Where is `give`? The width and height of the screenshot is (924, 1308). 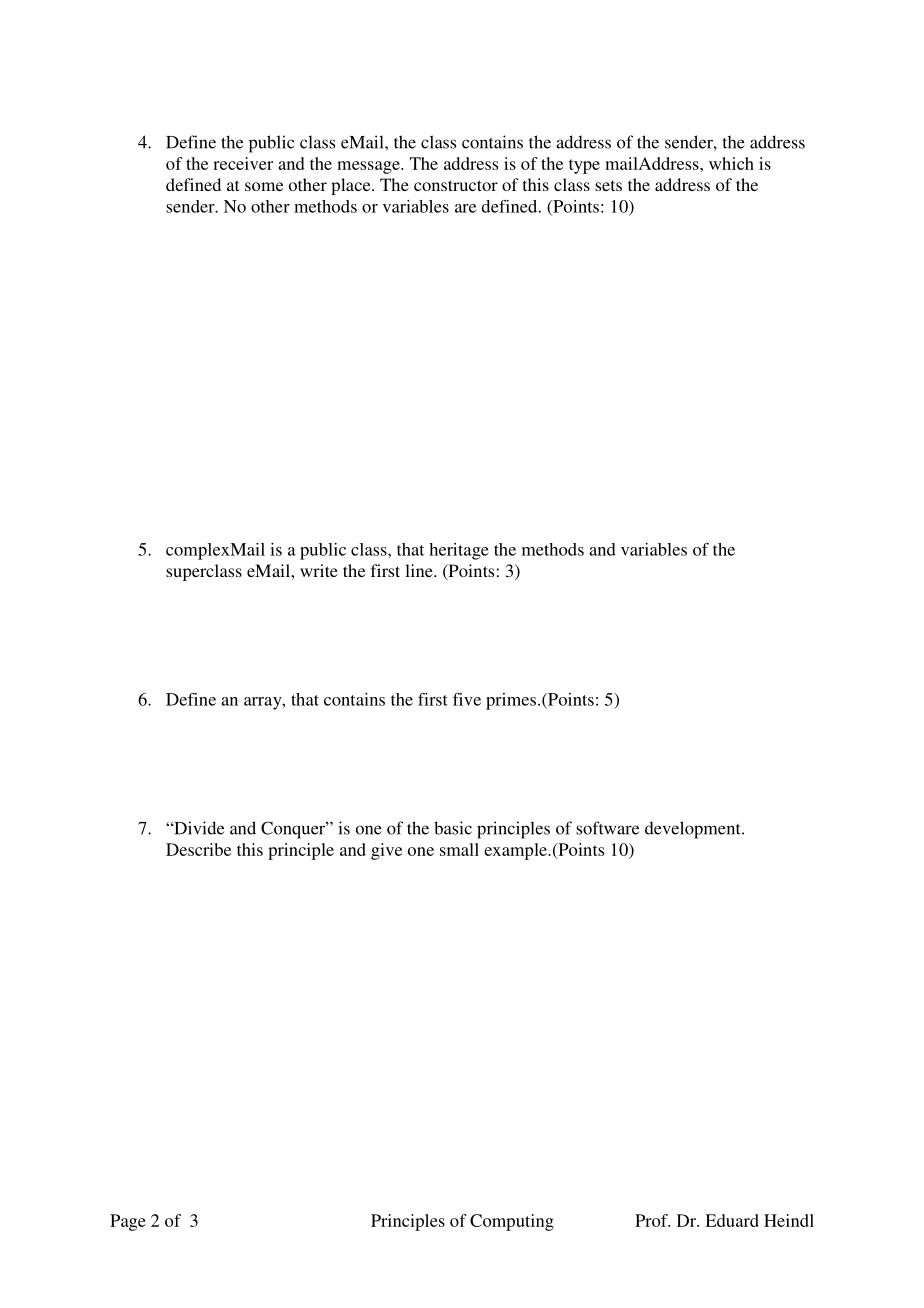
give is located at coordinates (386, 851).
